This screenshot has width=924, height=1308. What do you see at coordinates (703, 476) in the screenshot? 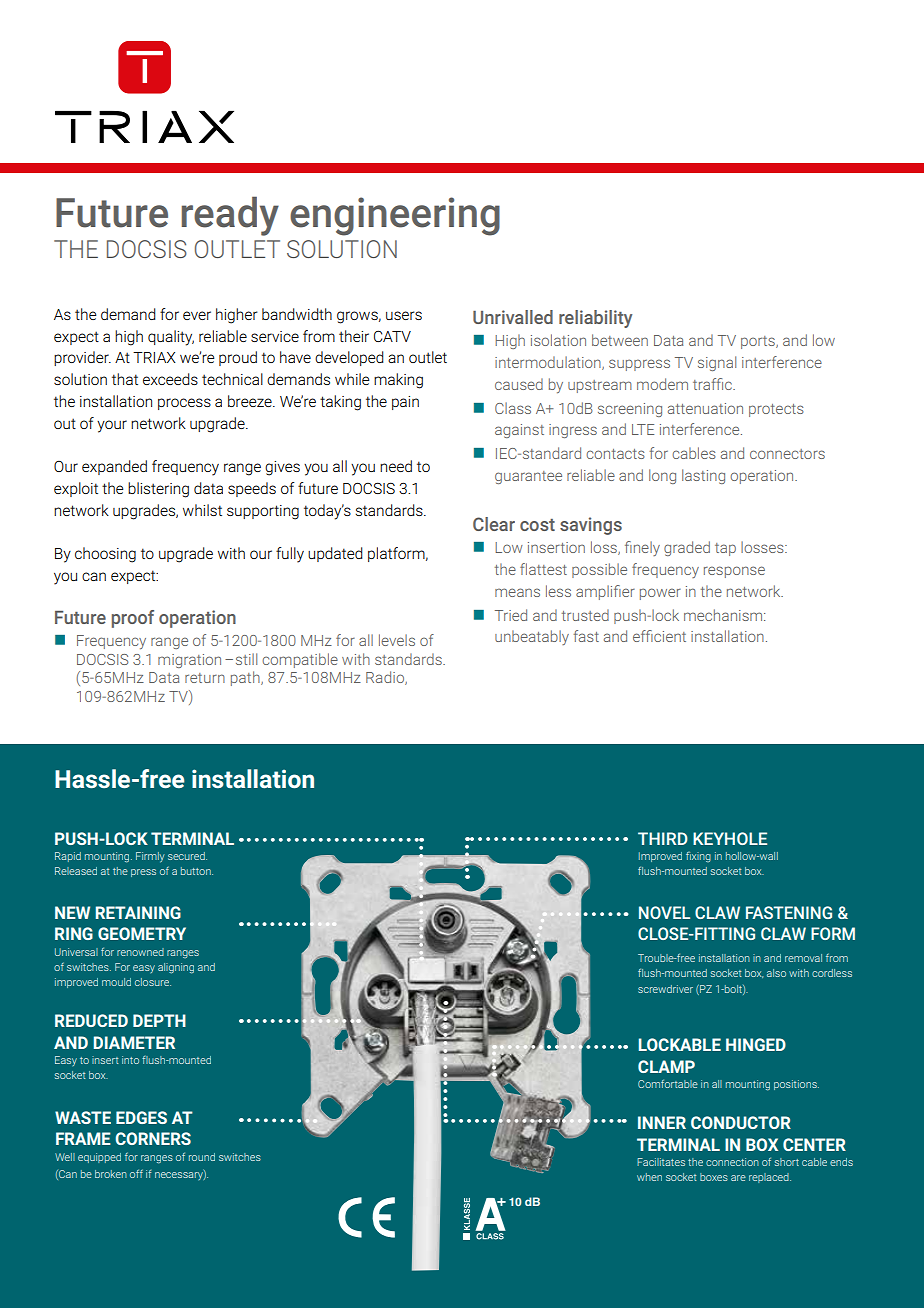
I see `lasting` at bounding box center [703, 476].
